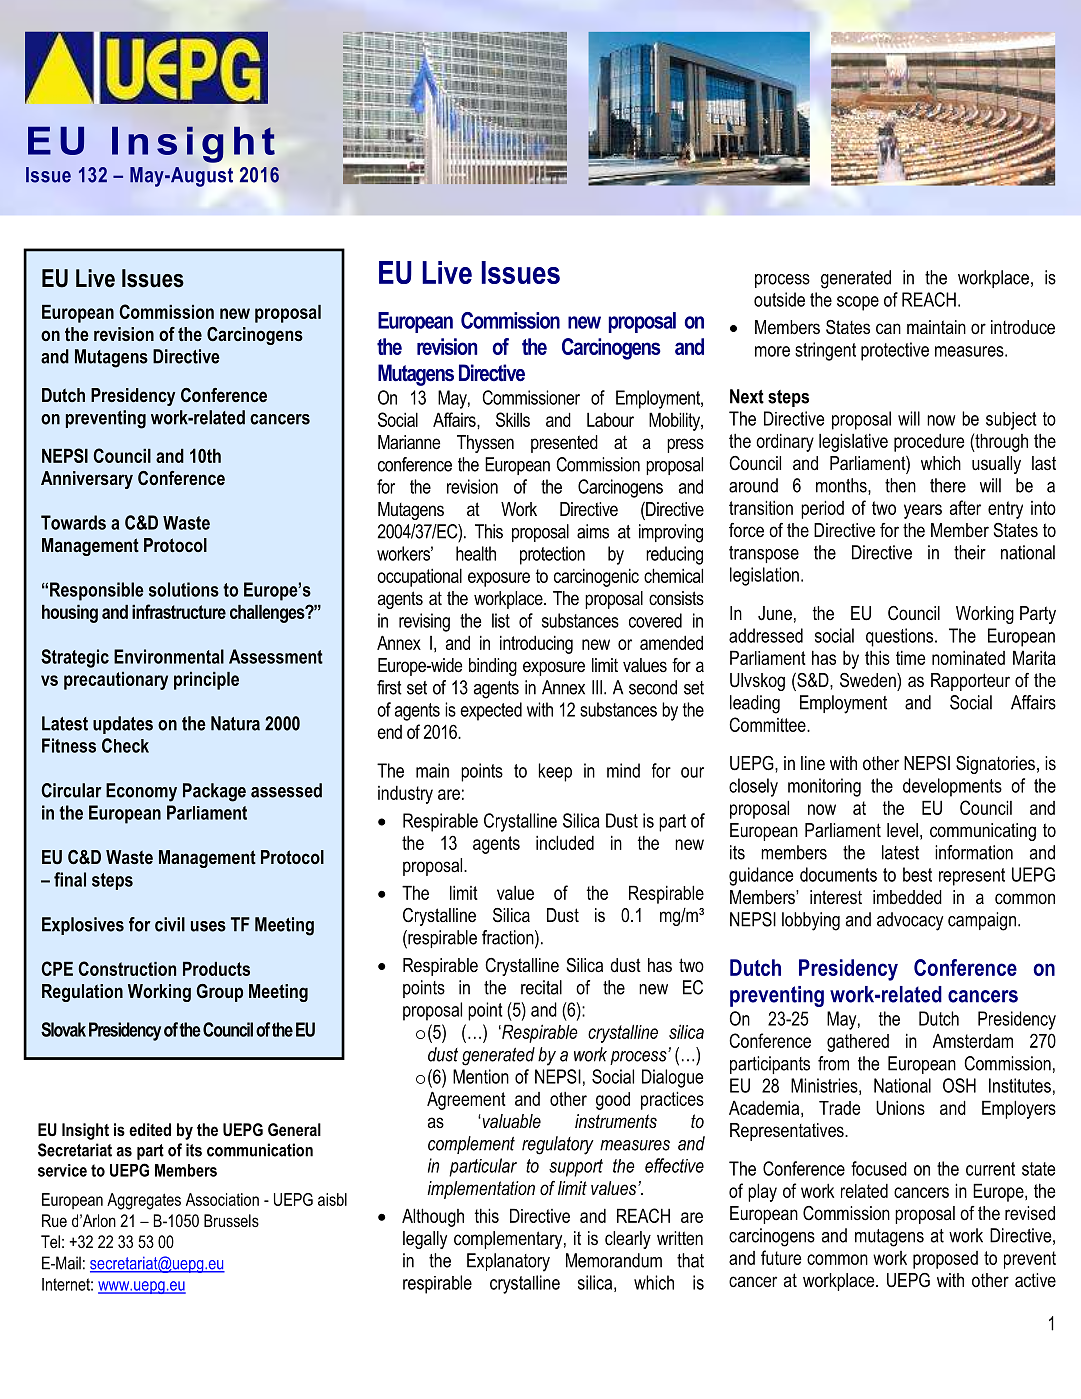  Describe the element at coordinates (513, 419) in the page. I see `Skills` at that location.
